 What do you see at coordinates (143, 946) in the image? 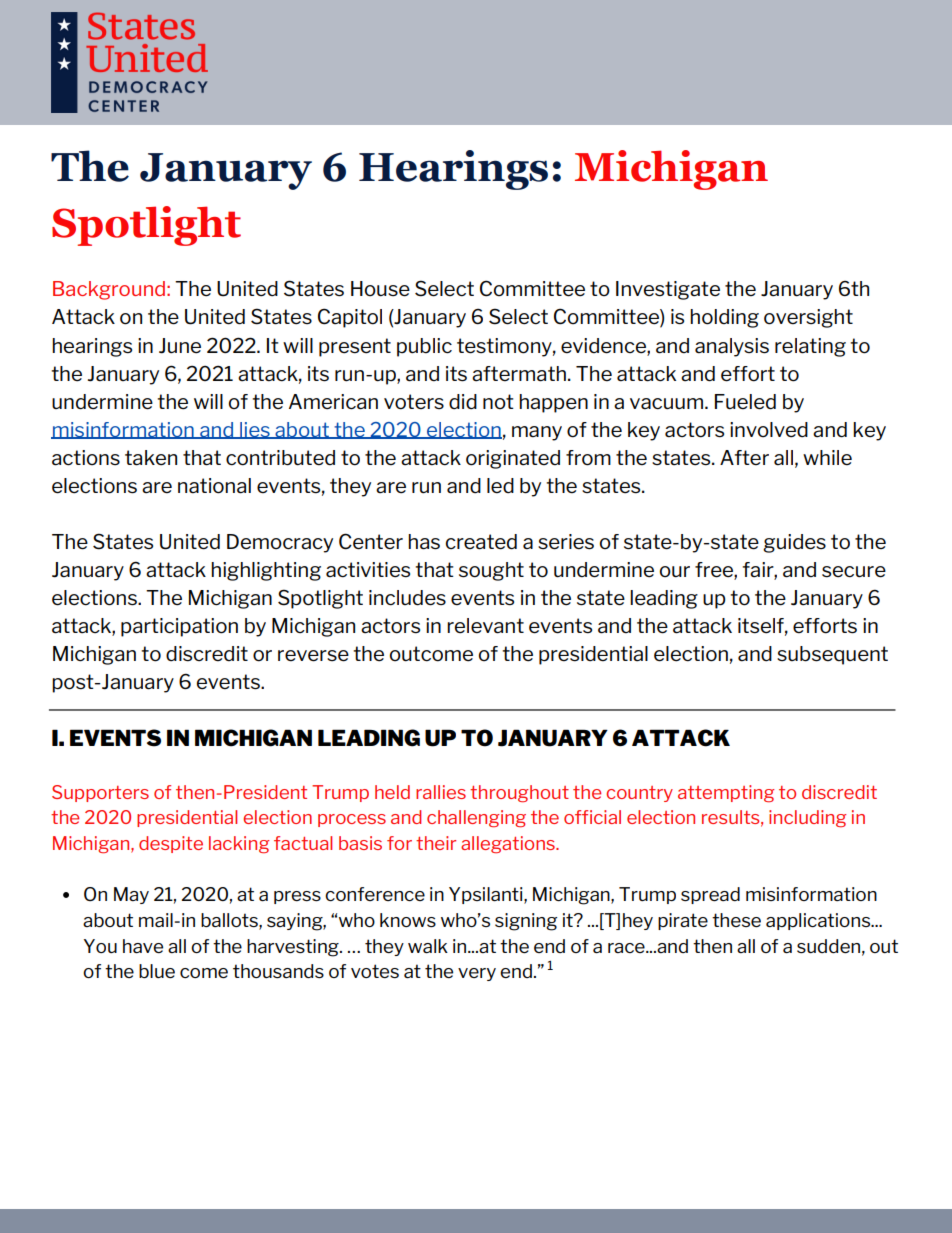
I see `have` at bounding box center [143, 946].
